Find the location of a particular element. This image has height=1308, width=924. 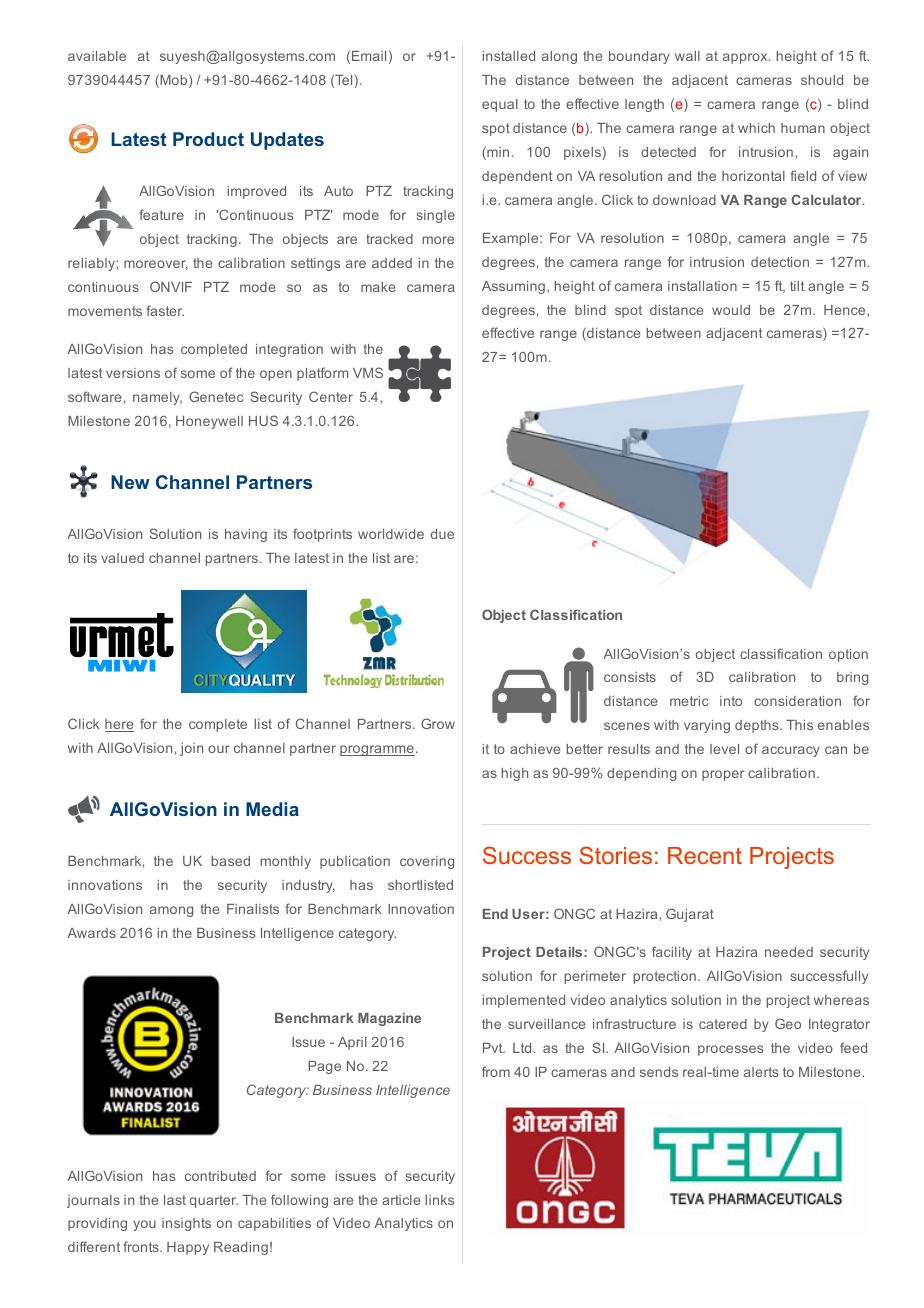

into is located at coordinates (731, 701).
